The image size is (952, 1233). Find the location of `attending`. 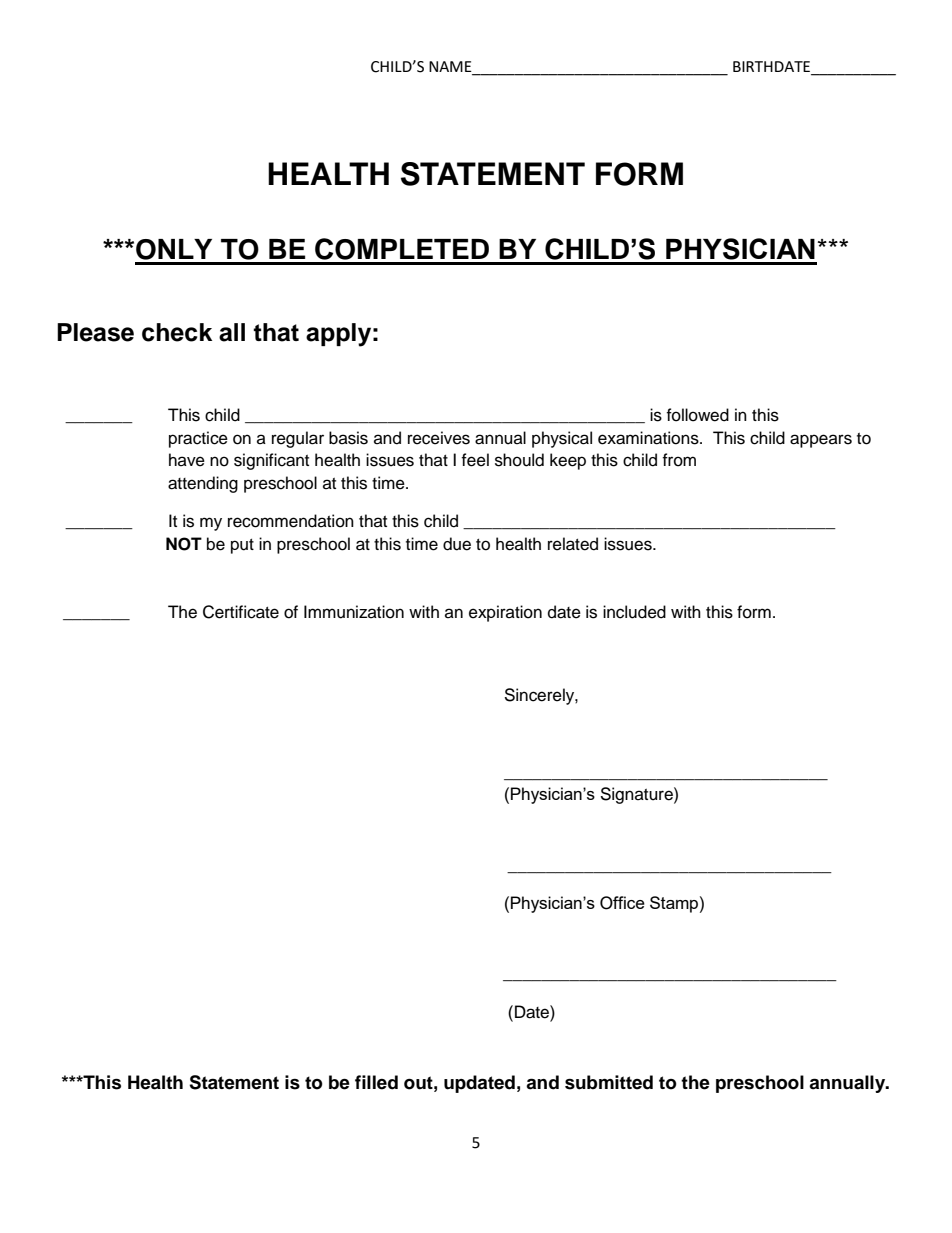

attending is located at coordinates (203, 484).
